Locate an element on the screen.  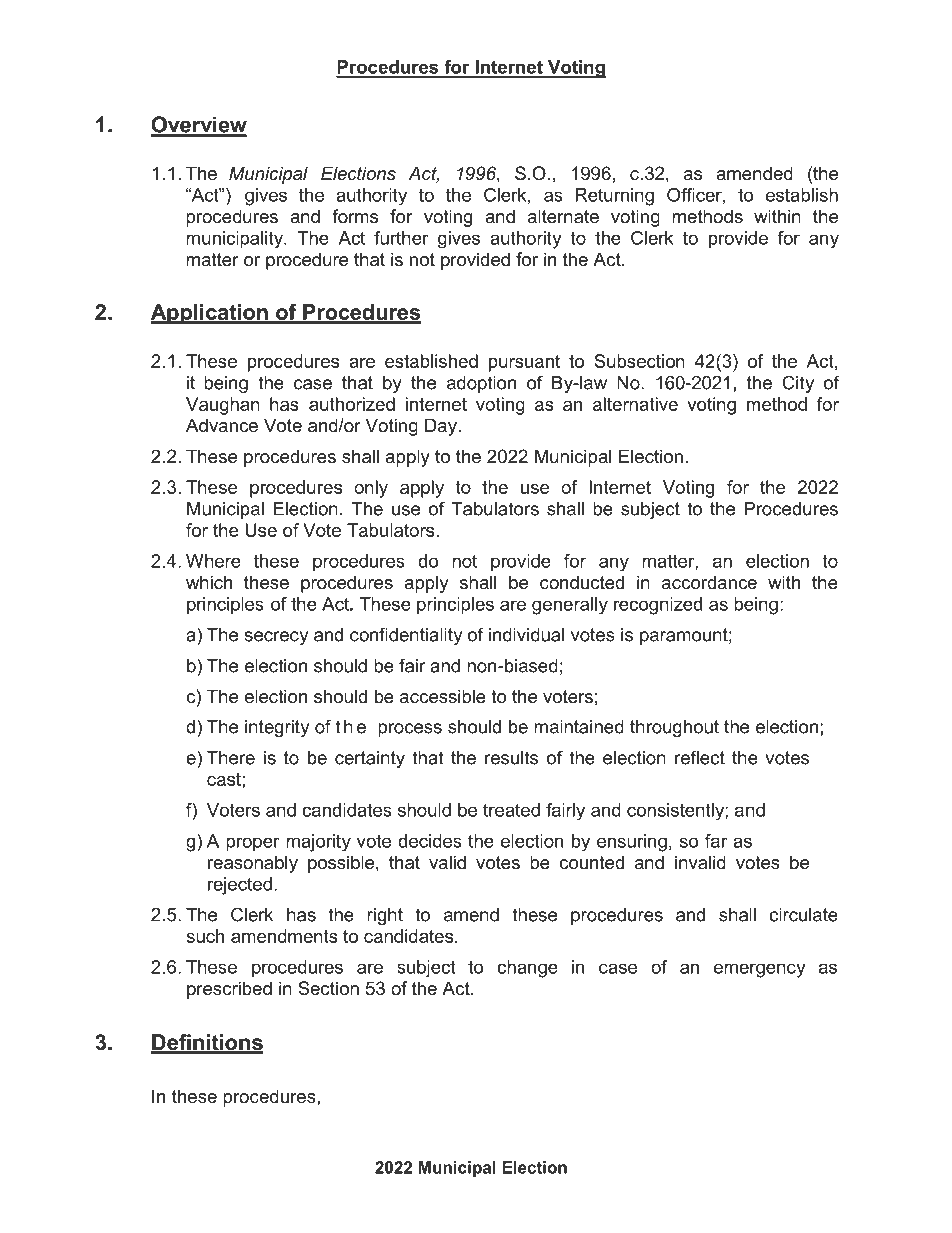
change is located at coordinates (527, 969).
